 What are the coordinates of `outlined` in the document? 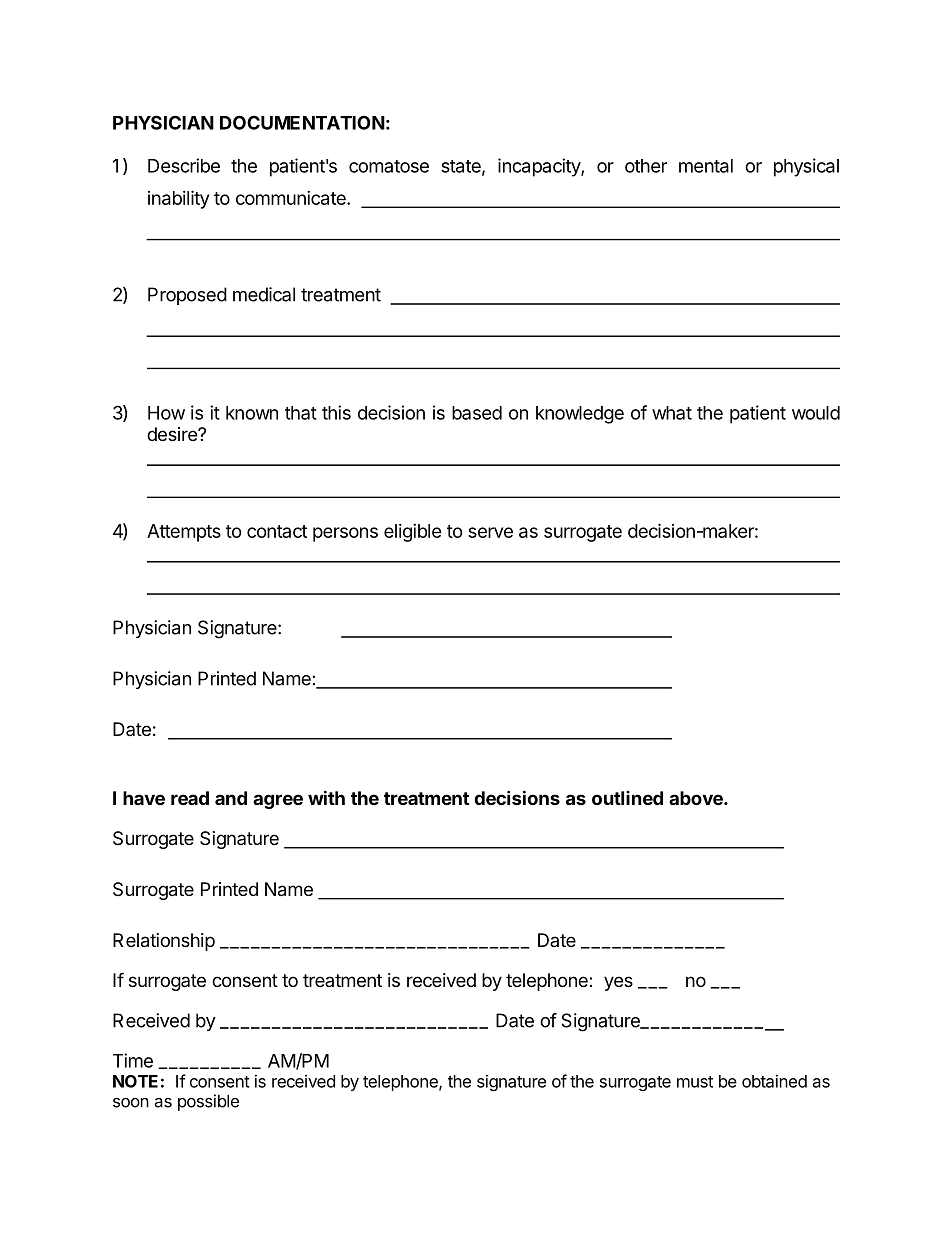 It's located at (627, 798).
